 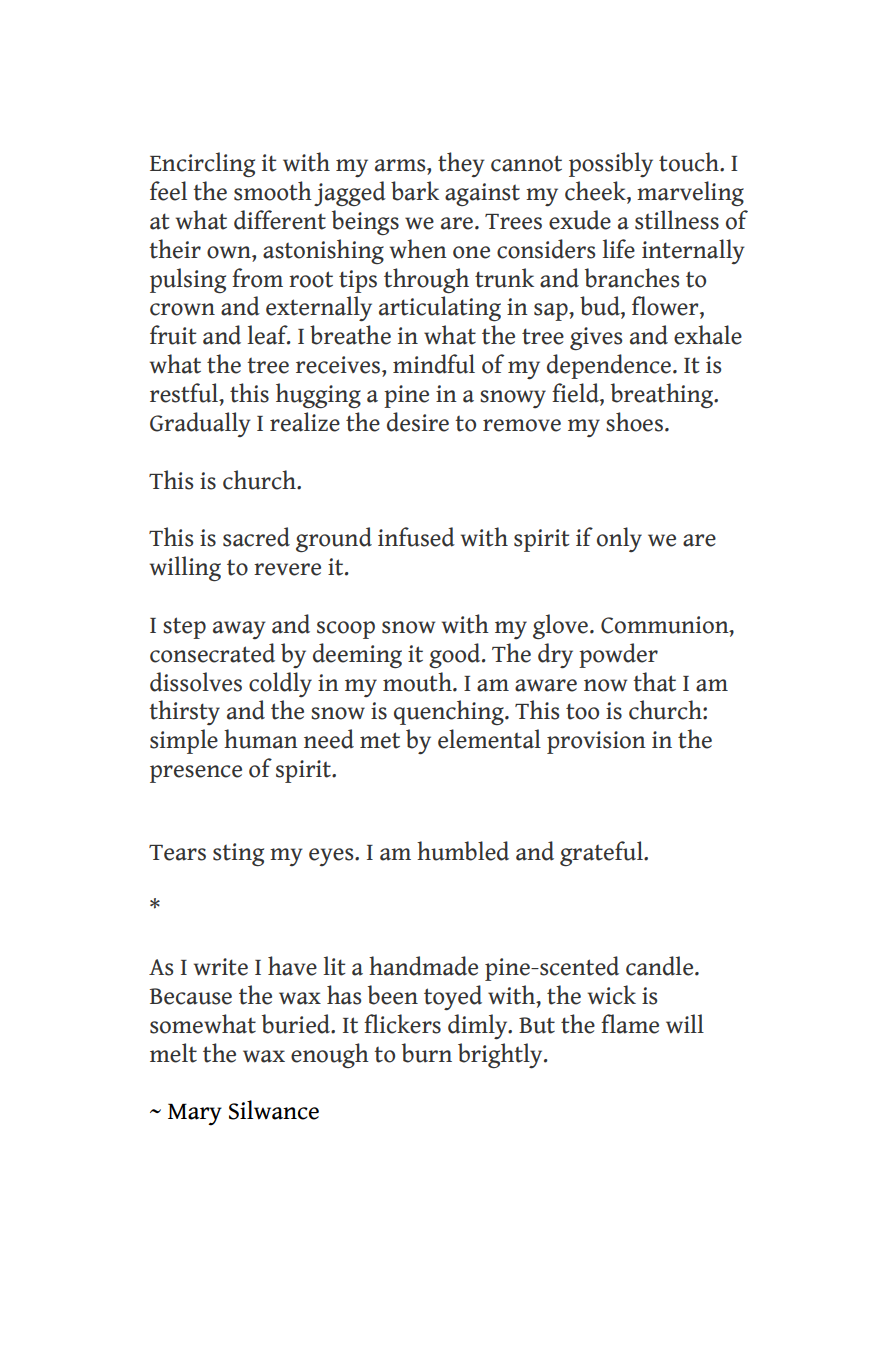 What do you see at coordinates (239, 630) in the screenshot?
I see `away` at bounding box center [239, 630].
